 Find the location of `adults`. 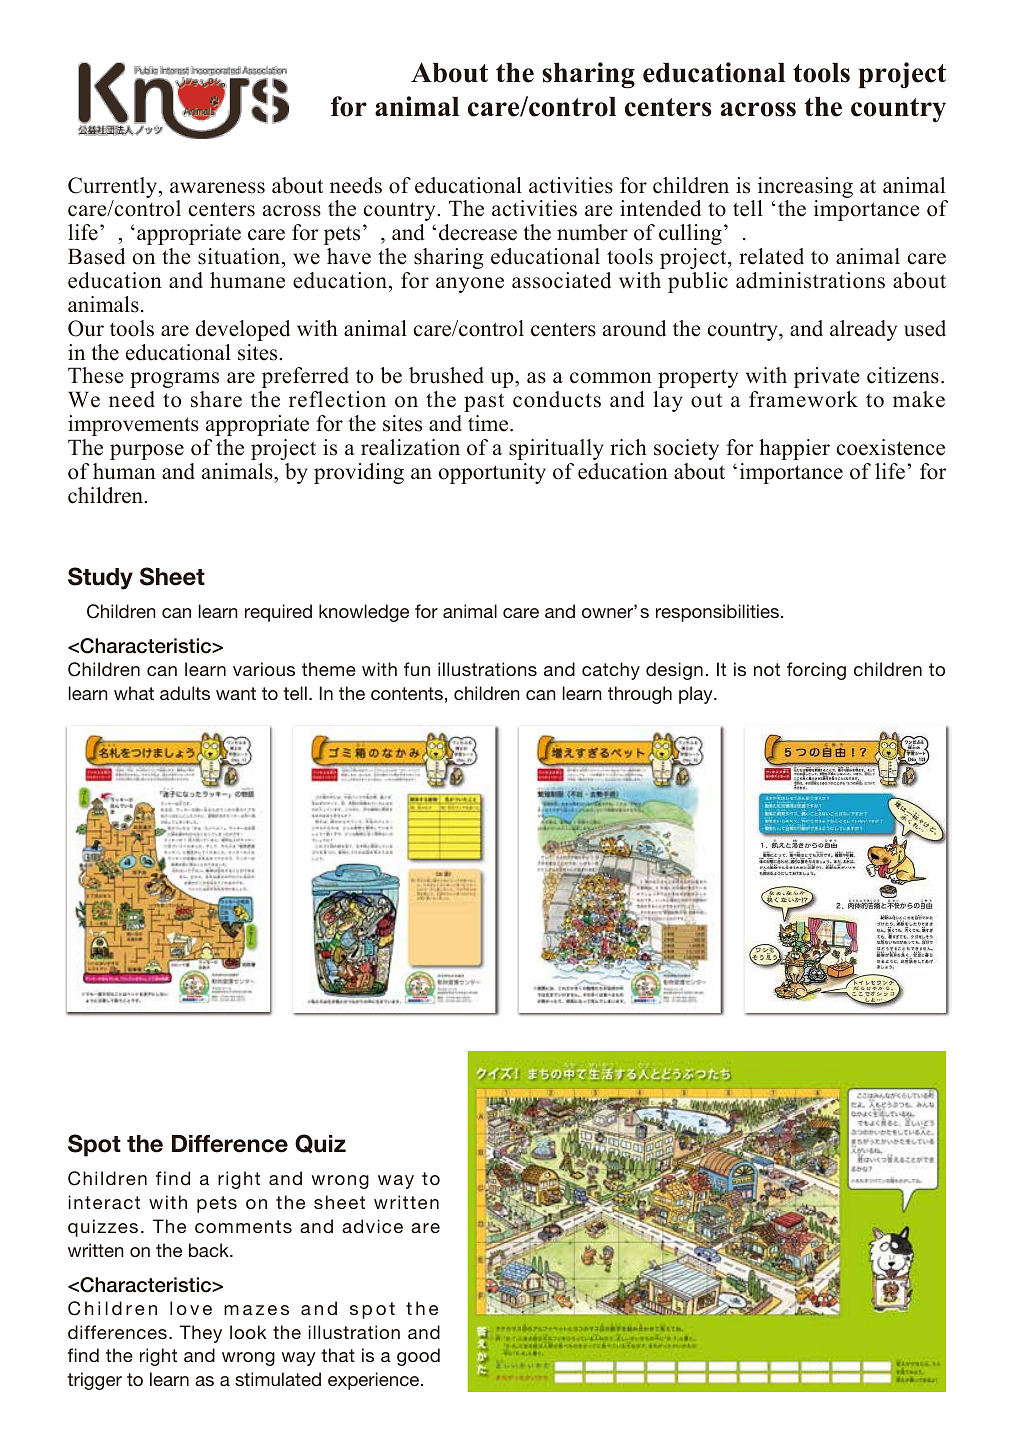

adults is located at coordinates (185, 693).
